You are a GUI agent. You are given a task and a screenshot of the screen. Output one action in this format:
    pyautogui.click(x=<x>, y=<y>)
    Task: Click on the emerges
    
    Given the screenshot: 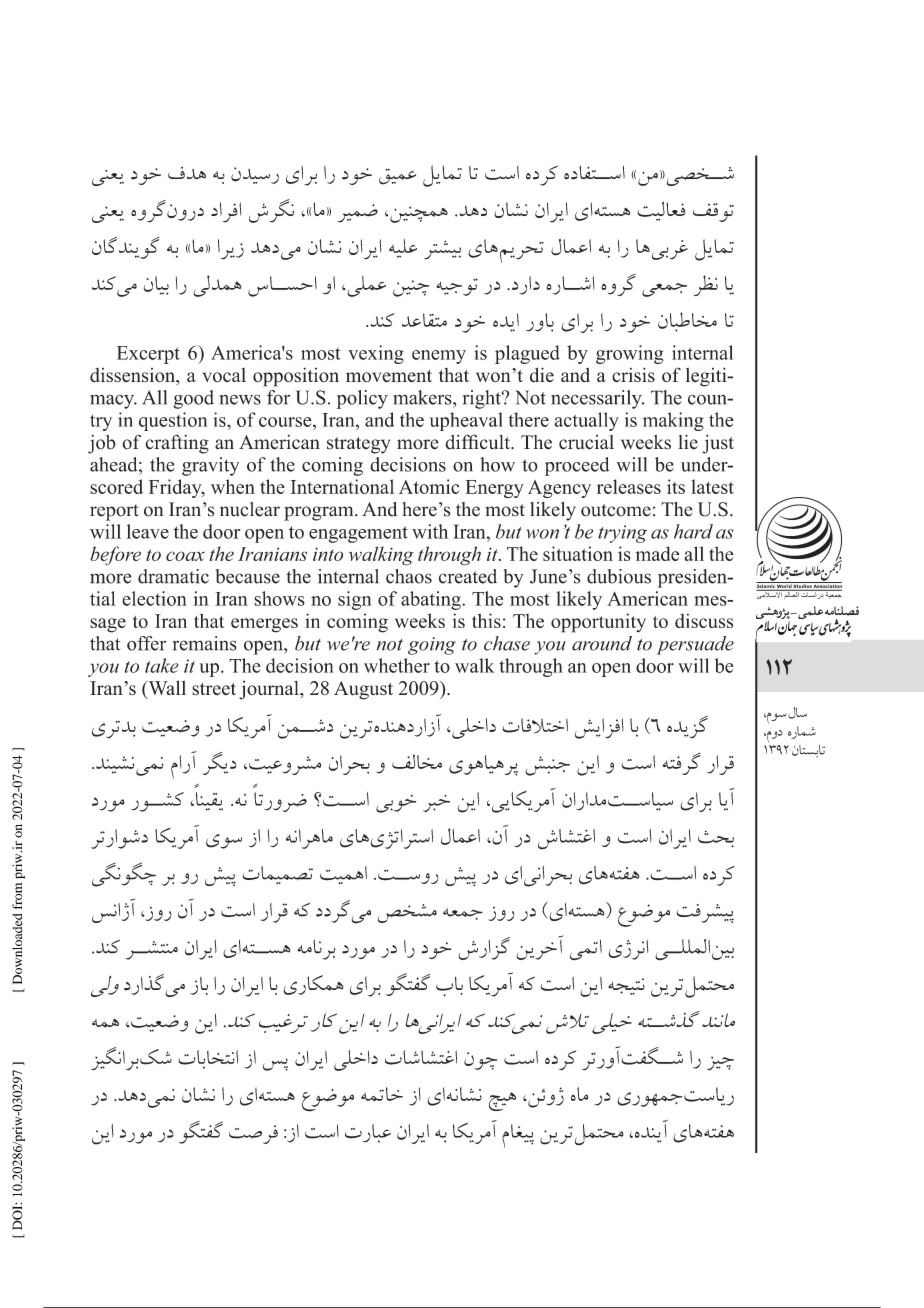 What is the action you would take?
    pyautogui.click(x=264, y=625)
